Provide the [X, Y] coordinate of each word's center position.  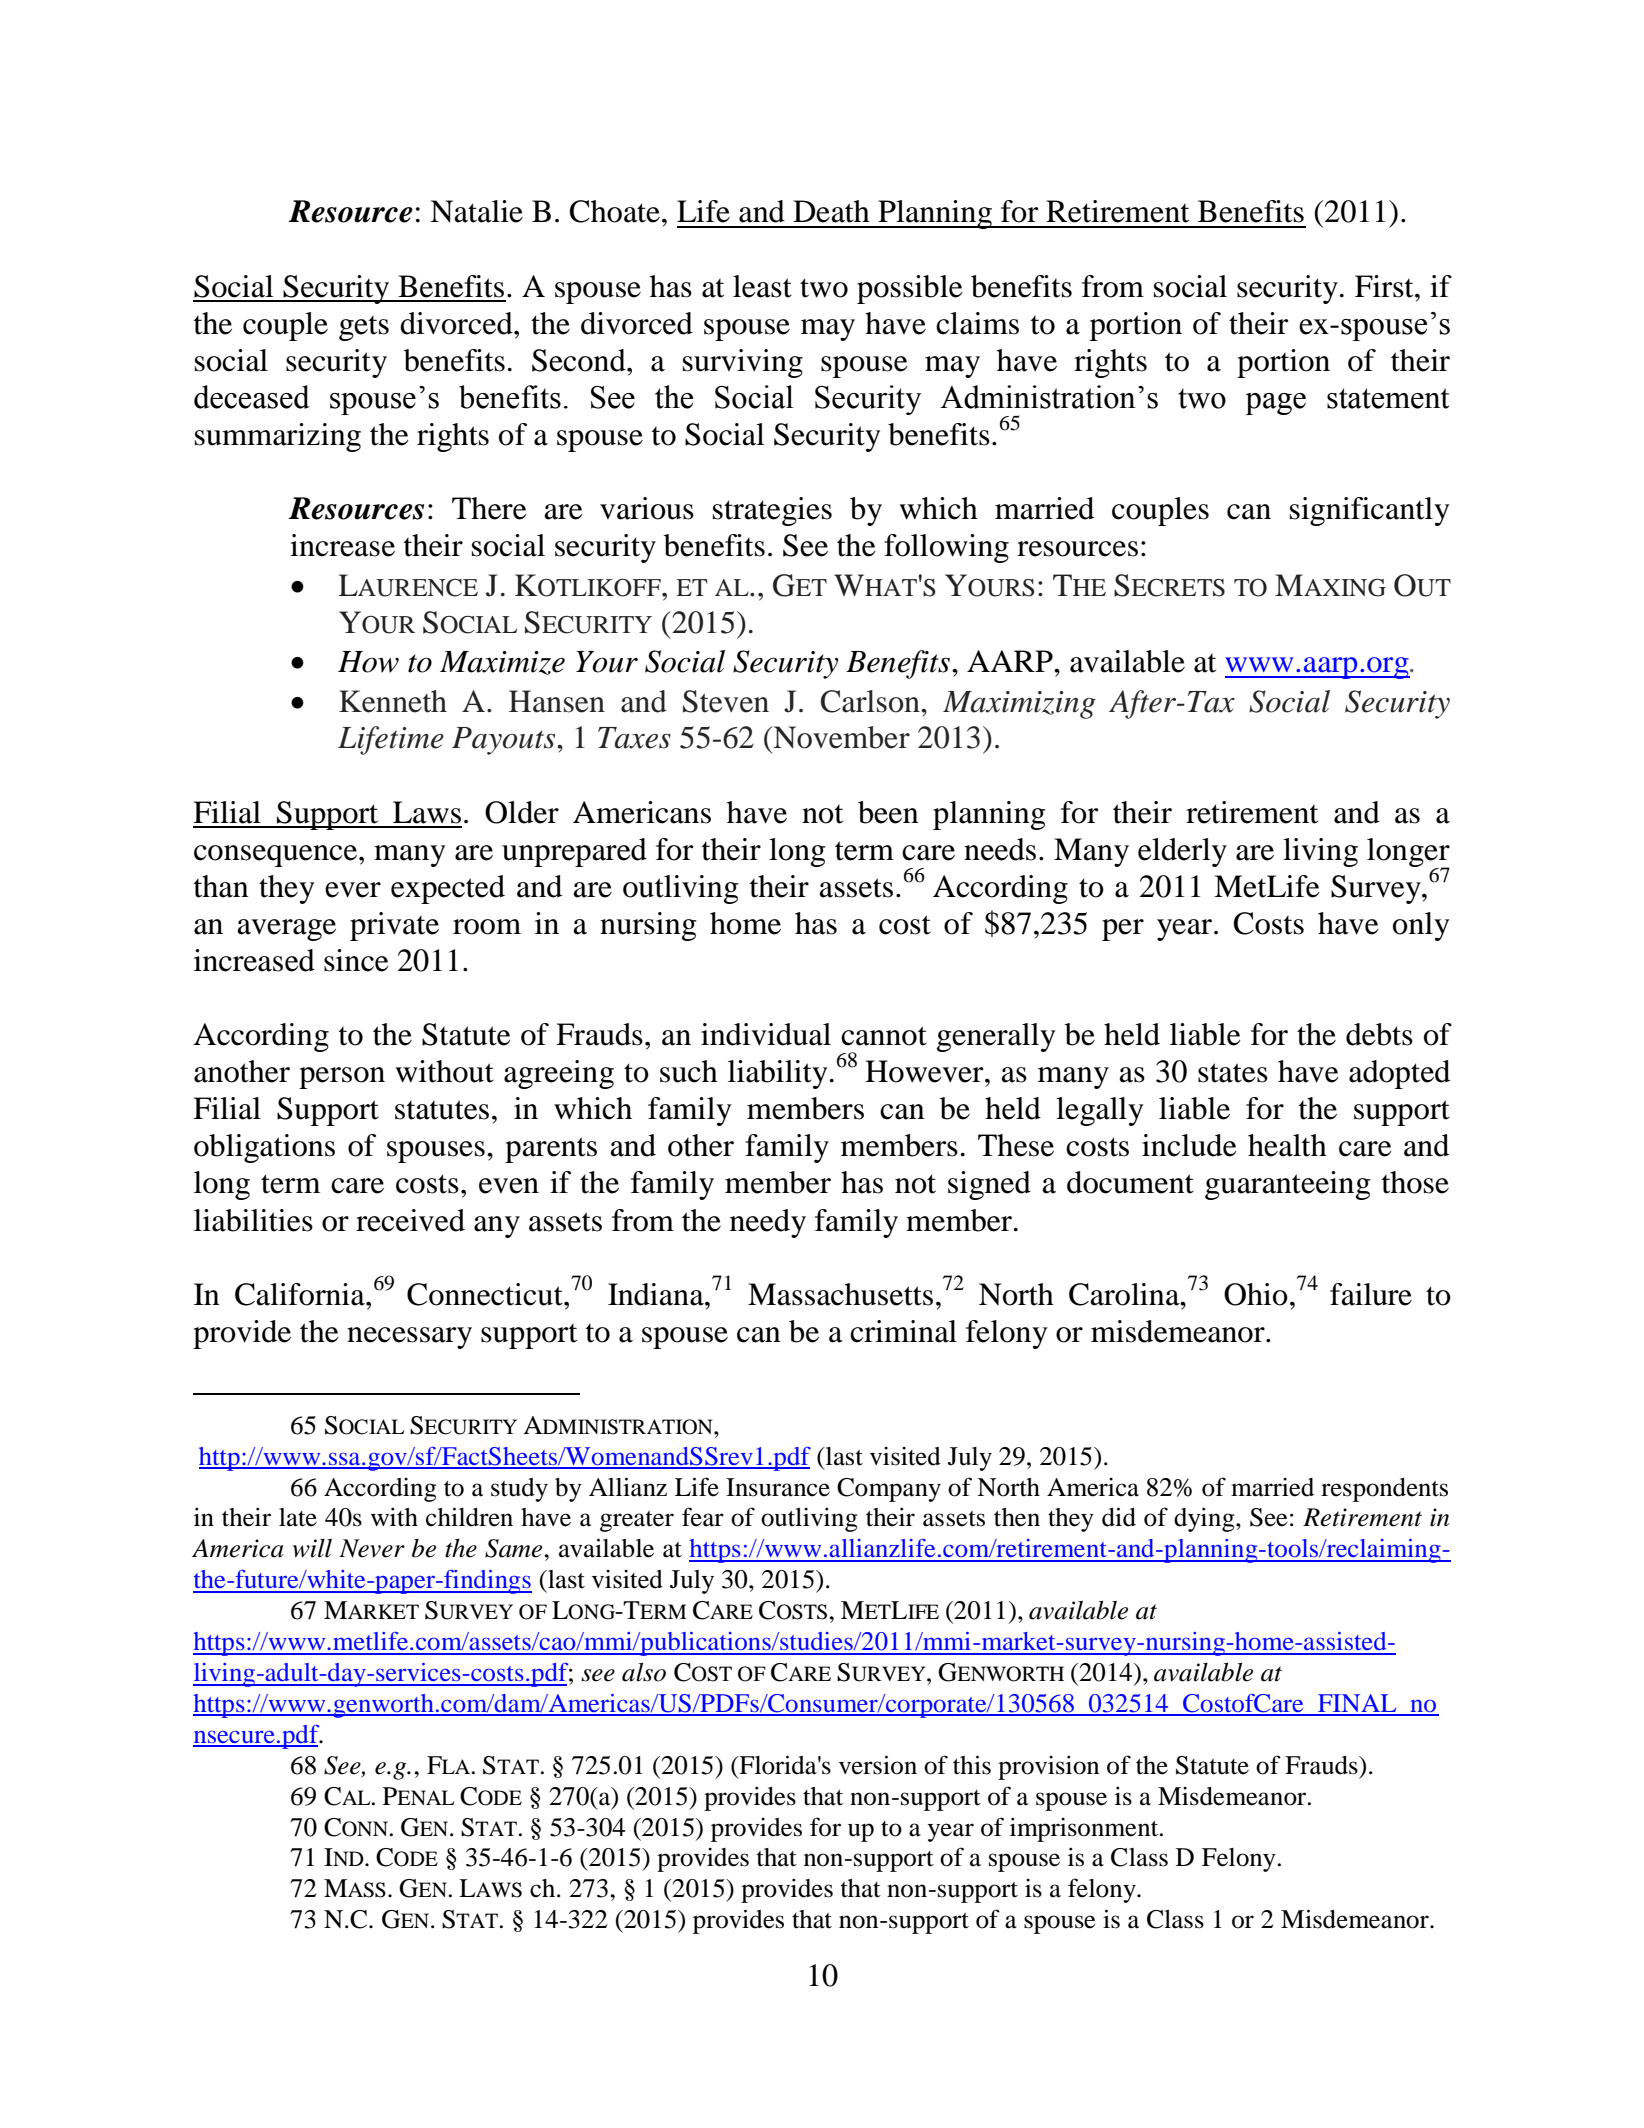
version [878, 1765]
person [342, 1078]
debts [1379, 1034]
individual [766, 1034]
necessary [409, 1338]
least [762, 286]
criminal [903, 1331]
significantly [1369, 511]
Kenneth [393, 701]
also [644, 1672]
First [1385, 286]
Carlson [871, 701]
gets [364, 328]
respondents [1384, 1490]
